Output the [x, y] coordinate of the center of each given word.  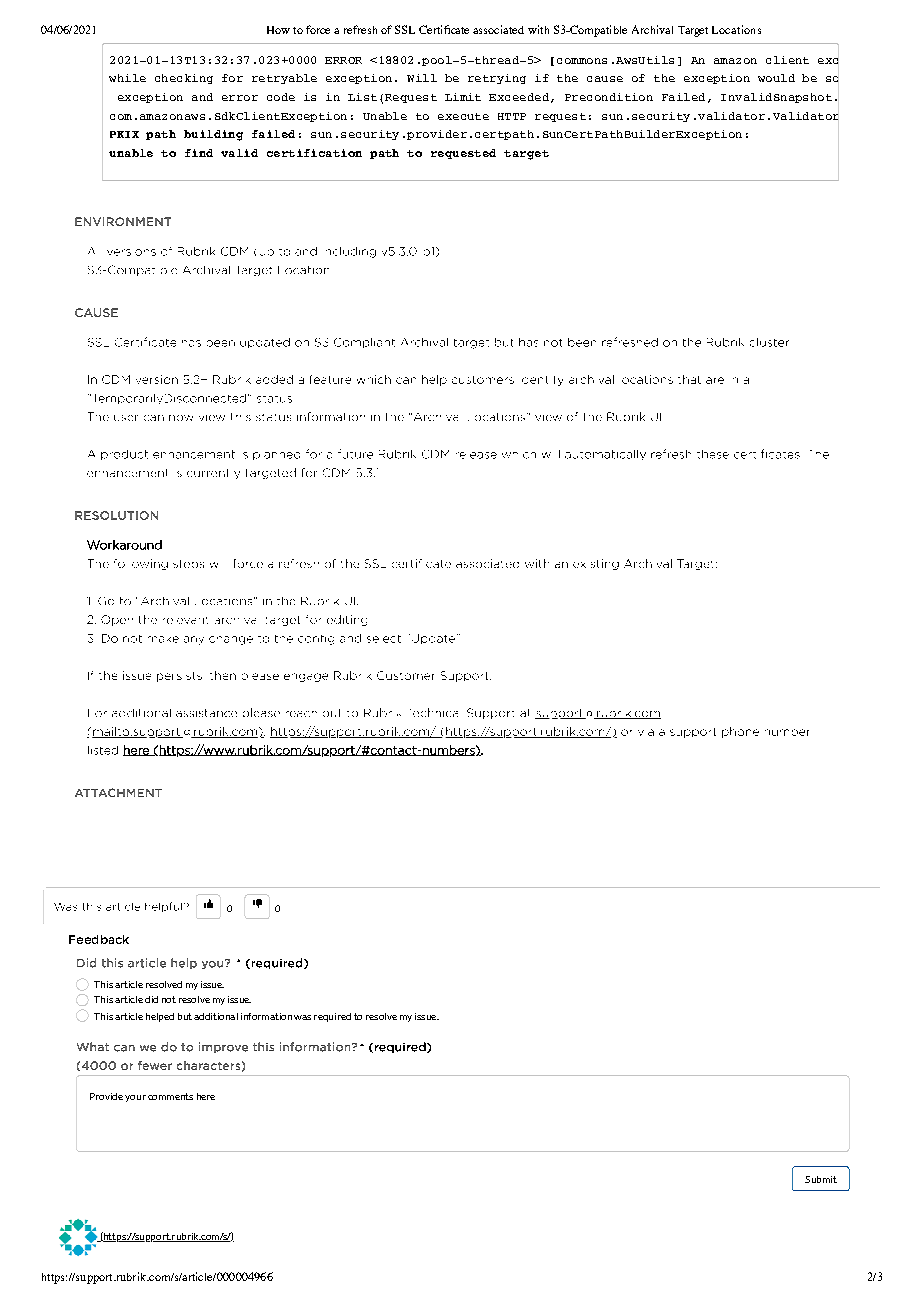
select [384, 639]
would [776, 78]
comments [170, 1096]
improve [223, 1047]
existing [596, 564]
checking [184, 79]
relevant [185, 620]
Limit [463, 97]
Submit [821, 1179]
